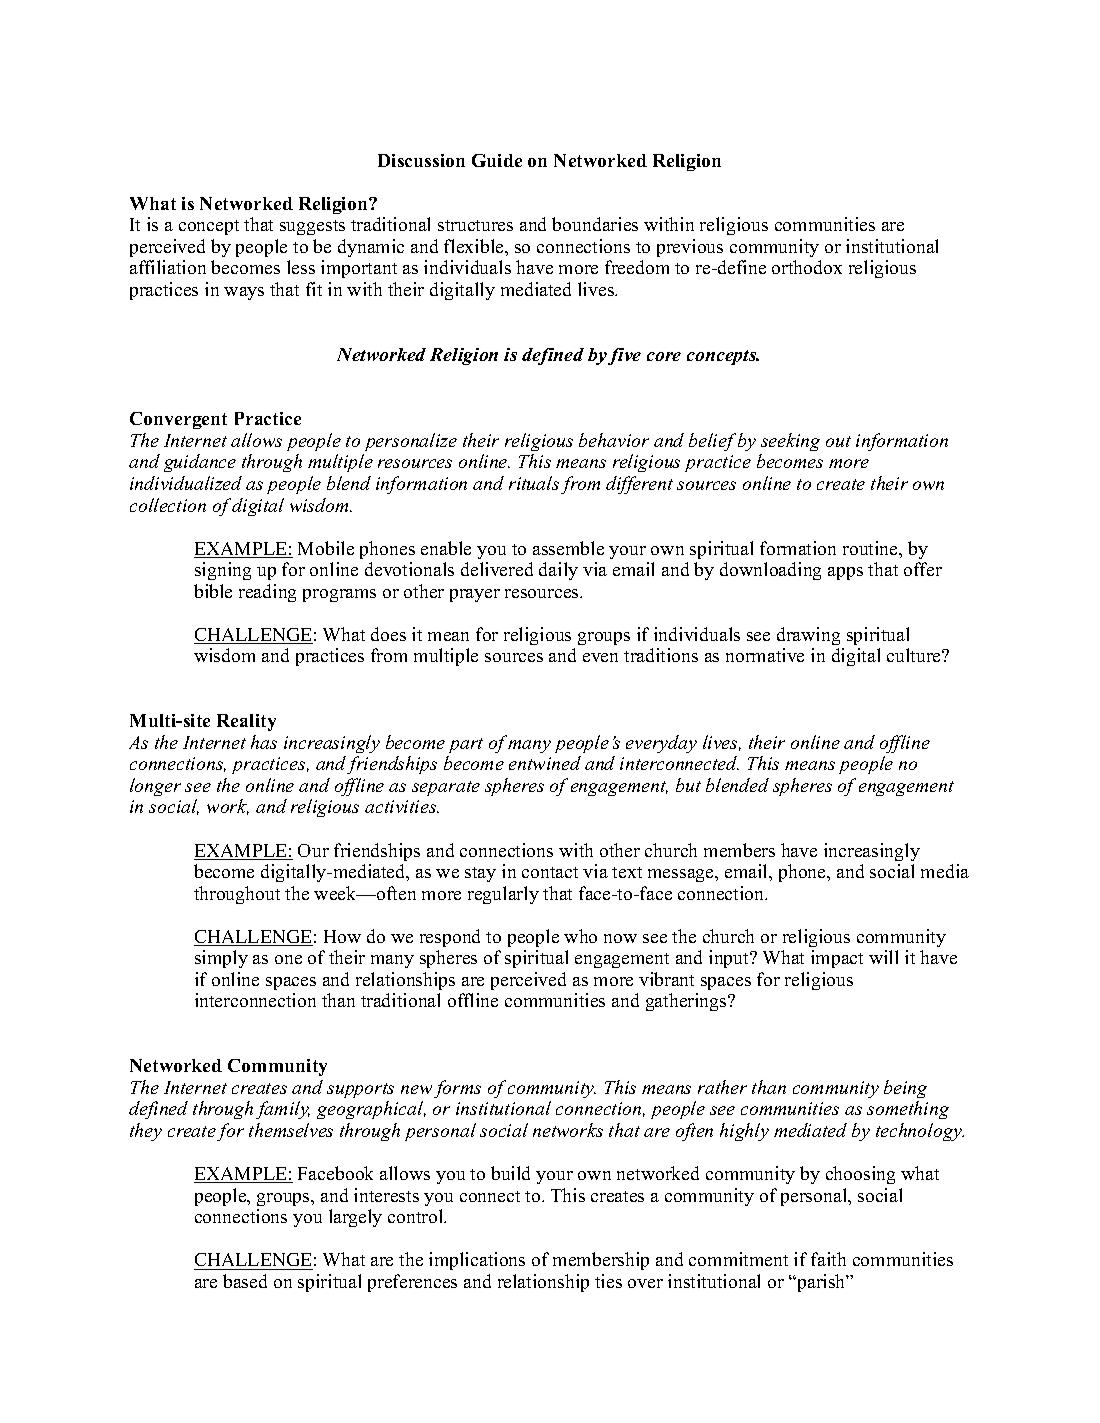  What do you see at coordinates (477, 1261) in the document?
I see `implications` at bounding box center [477, 1261].
